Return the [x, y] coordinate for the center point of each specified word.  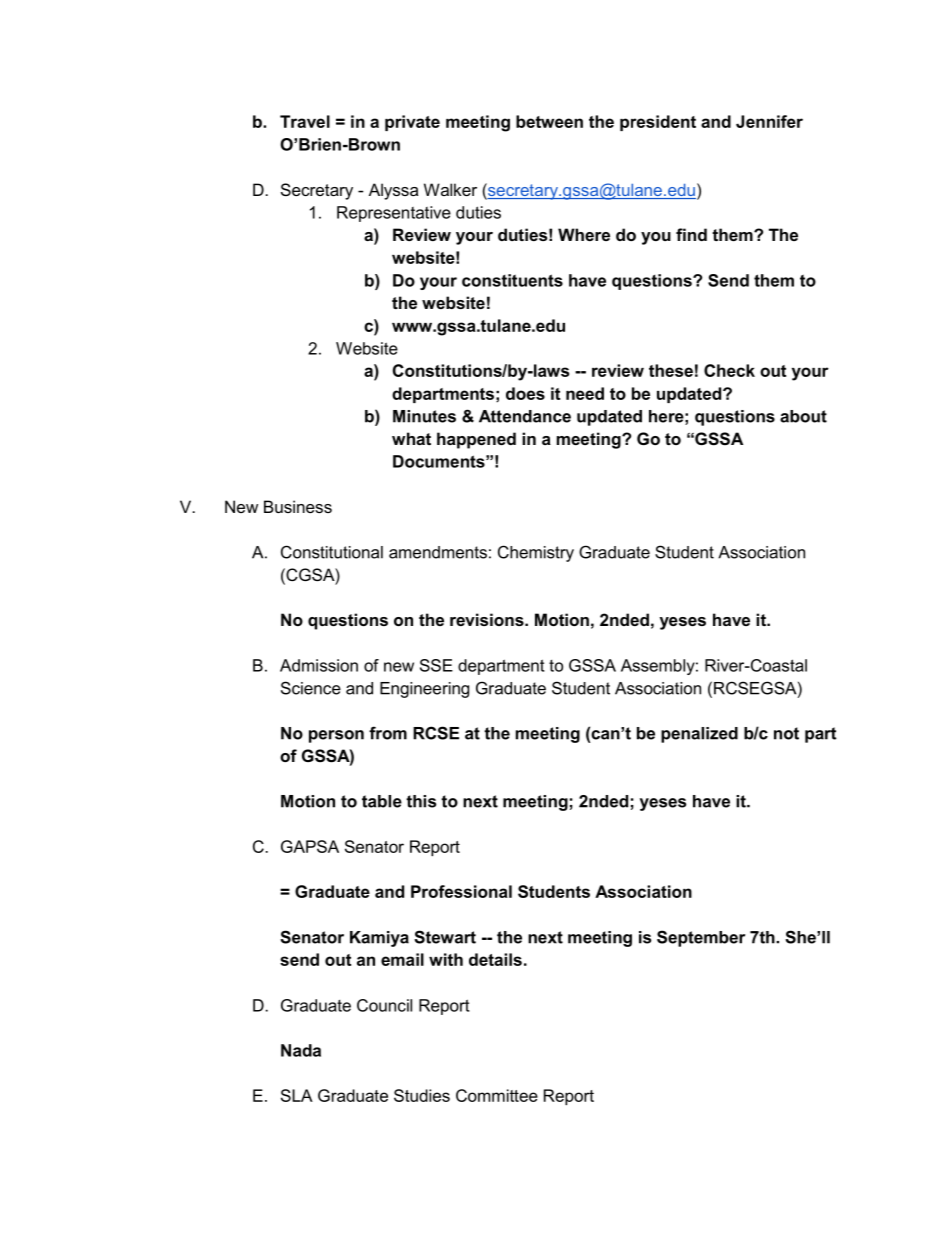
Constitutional [332, 552]
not [786, 733]
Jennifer [769, 121]
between [549, 121]
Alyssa [393, 191]
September [701, 938]
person [336, 736]
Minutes [424, 416]
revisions [488, 619]
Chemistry [536, 553]
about [803, 416]
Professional [461, 891]
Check [729, 370]
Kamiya [379, 939]
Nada [301, 1050]
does [525, 393]
